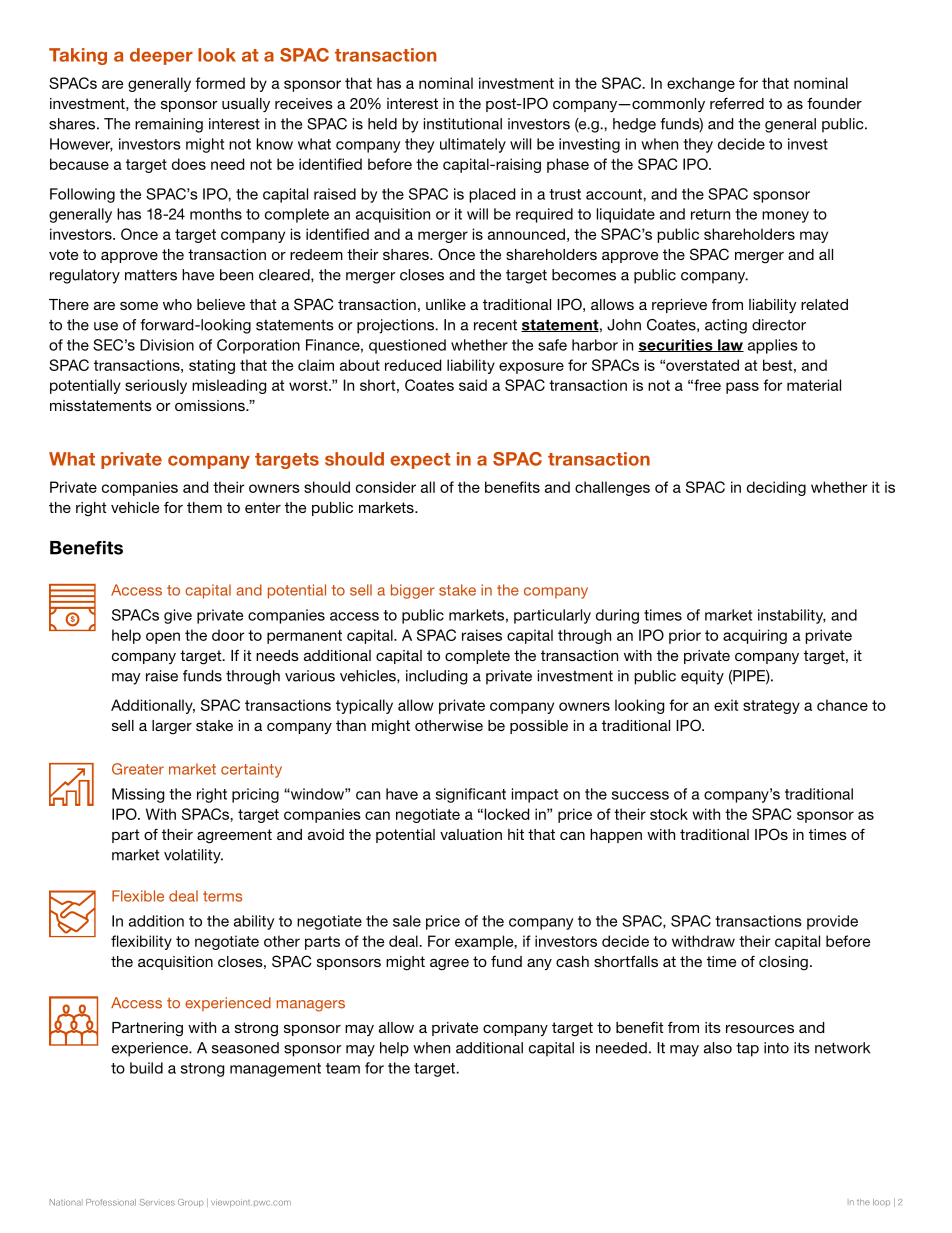 This screenshot has width=952, height=1233. What do you see at coordinates (473, 385) in the screenshot?
I see `said` at bounding box center [473, 385].
